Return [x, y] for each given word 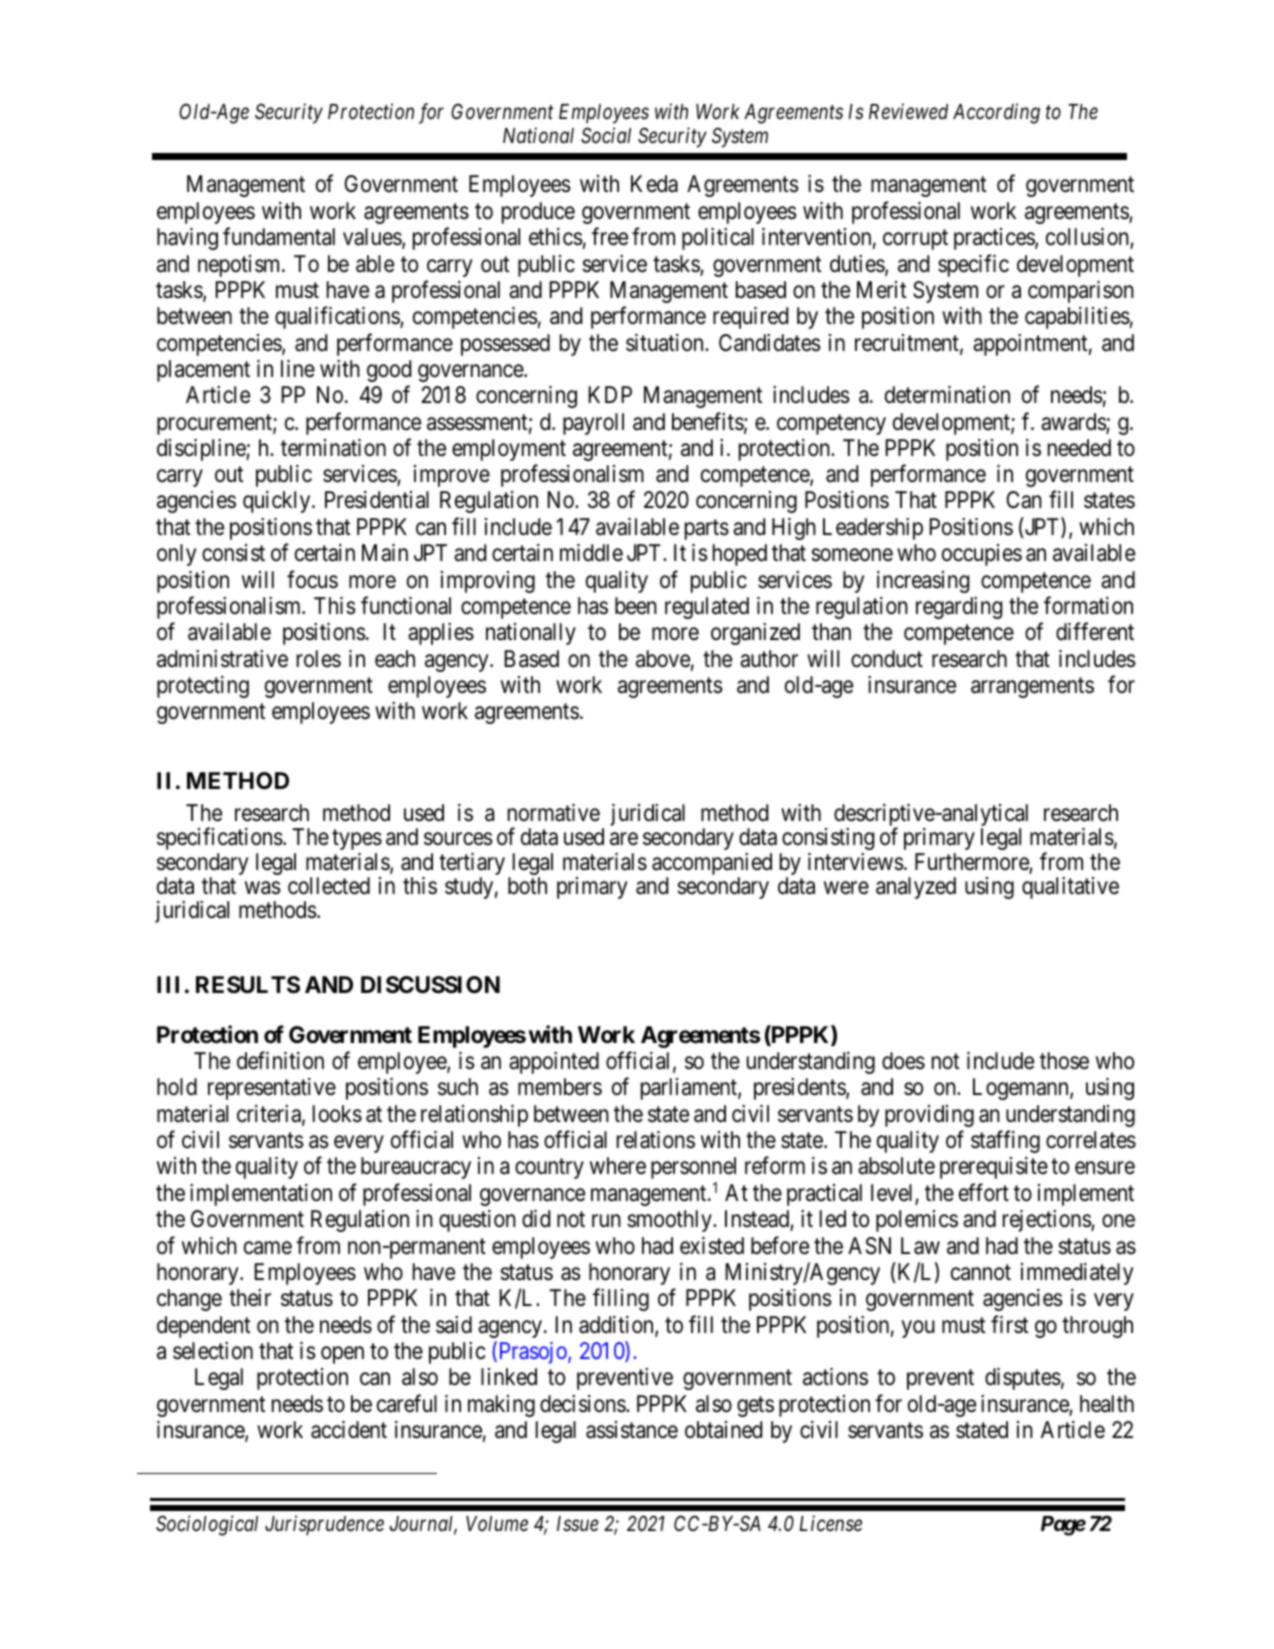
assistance [632, 1430]
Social [606, 135]
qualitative [1070, 888]
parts [707, 530]
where [618, 1166]
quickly [278, 502]
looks [337, 1114]
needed [1079, 448]
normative [554, 813]
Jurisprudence [324, 1525]
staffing [1005, 1142]
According [996, 113]
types [357, 840]
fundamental [279, 236]
